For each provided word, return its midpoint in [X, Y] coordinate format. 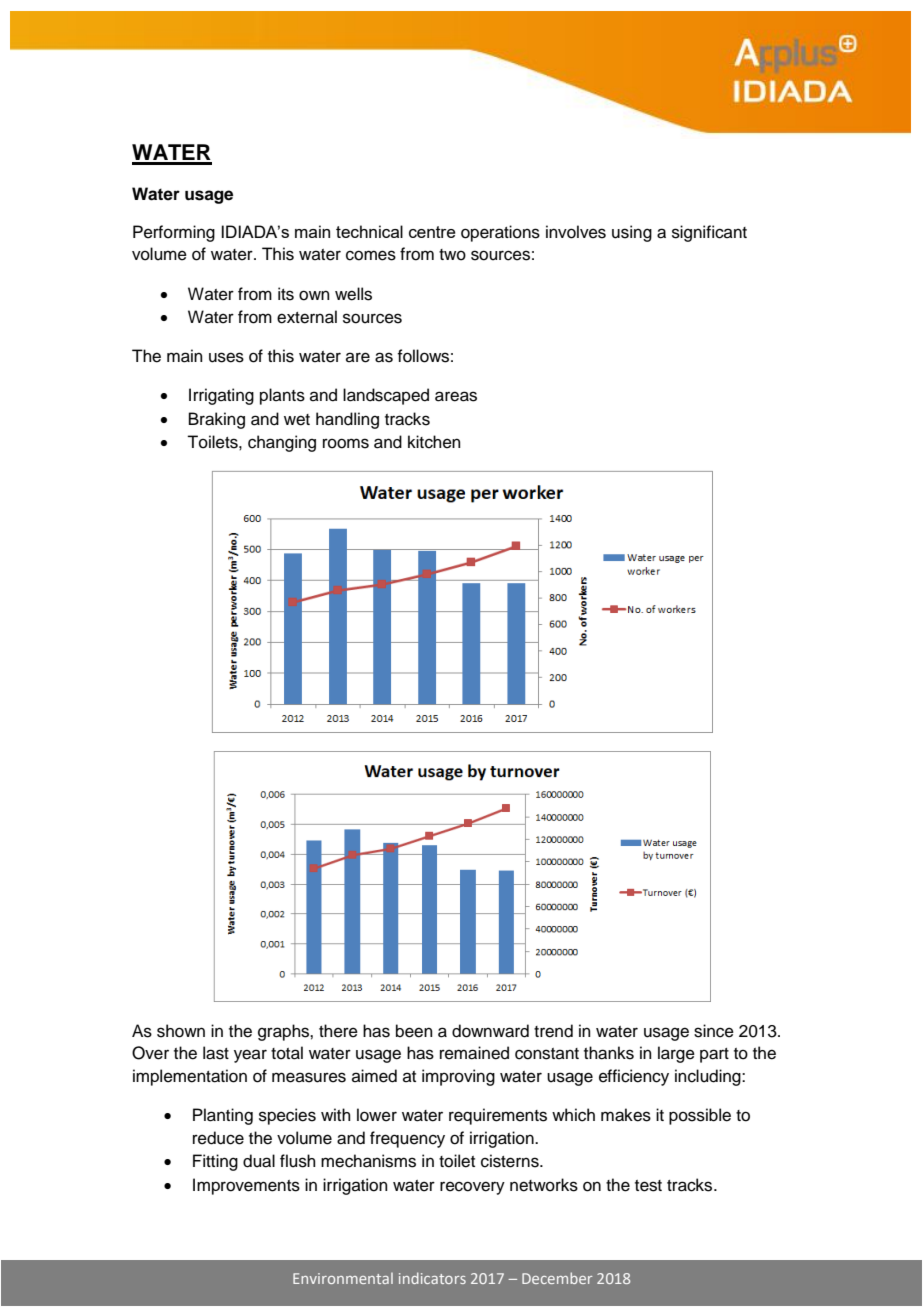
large [676, 1054]
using [632, 233]
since [714, 1031]
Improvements [246, 1186]
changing [282, 443]
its [286, 294]
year [250, 1056]
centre [432, 232]
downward [490, 1031]
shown [181, 1031]
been [414, 1031]
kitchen [434, 442]
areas [456, 396]
